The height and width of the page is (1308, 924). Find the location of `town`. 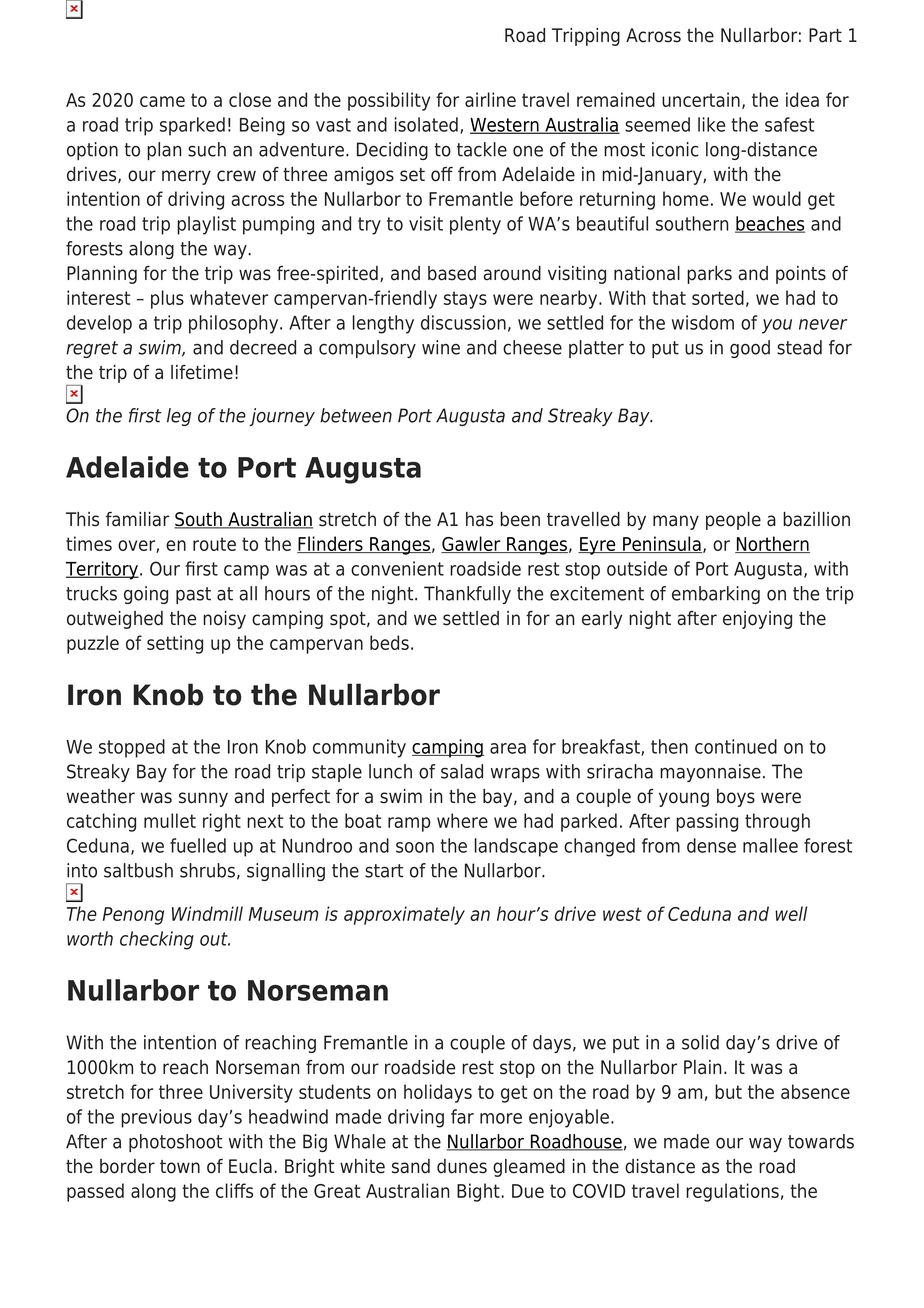

town is located at coordinates (180, 1167).
